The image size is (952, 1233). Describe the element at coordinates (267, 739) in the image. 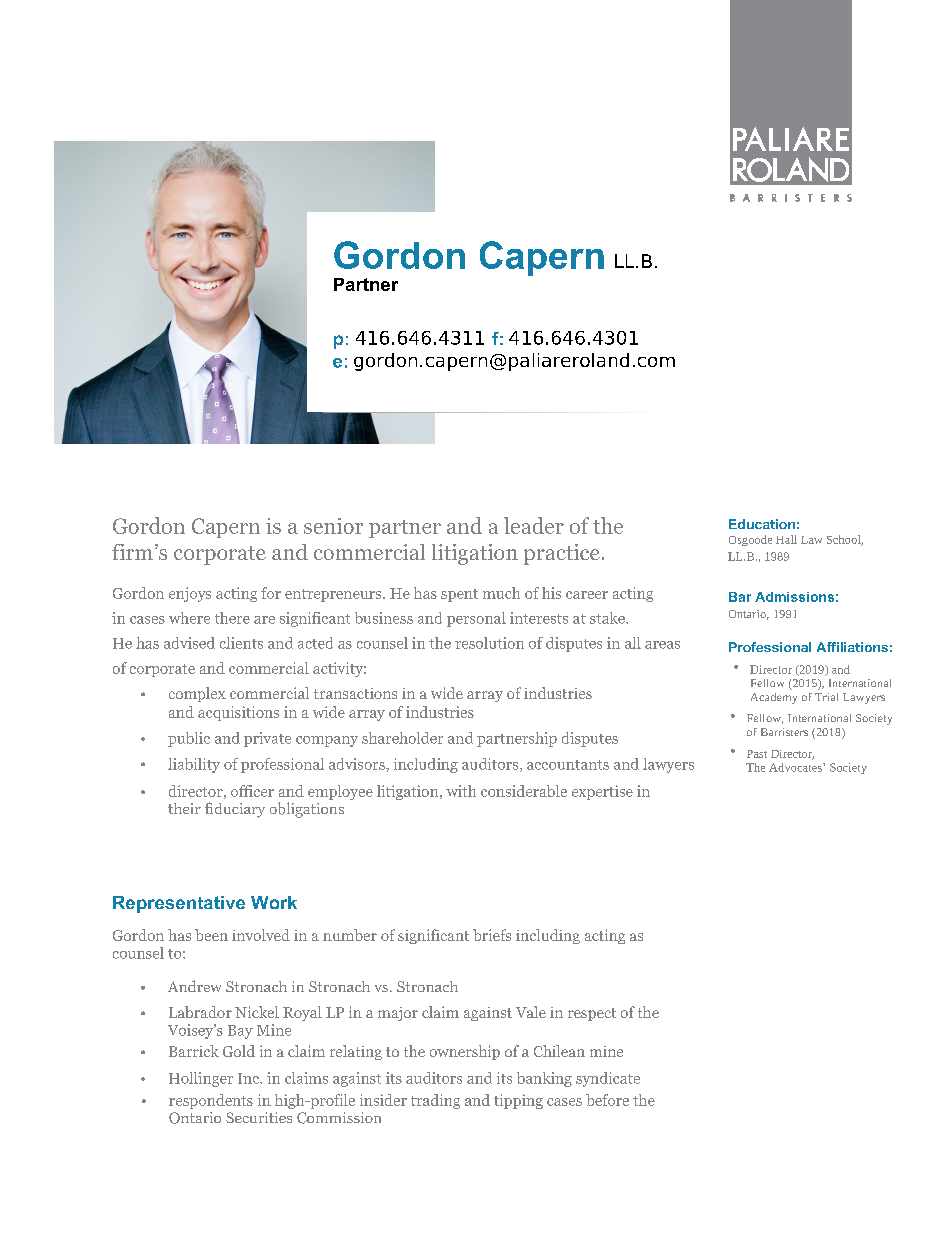

I see `private` at that location.
